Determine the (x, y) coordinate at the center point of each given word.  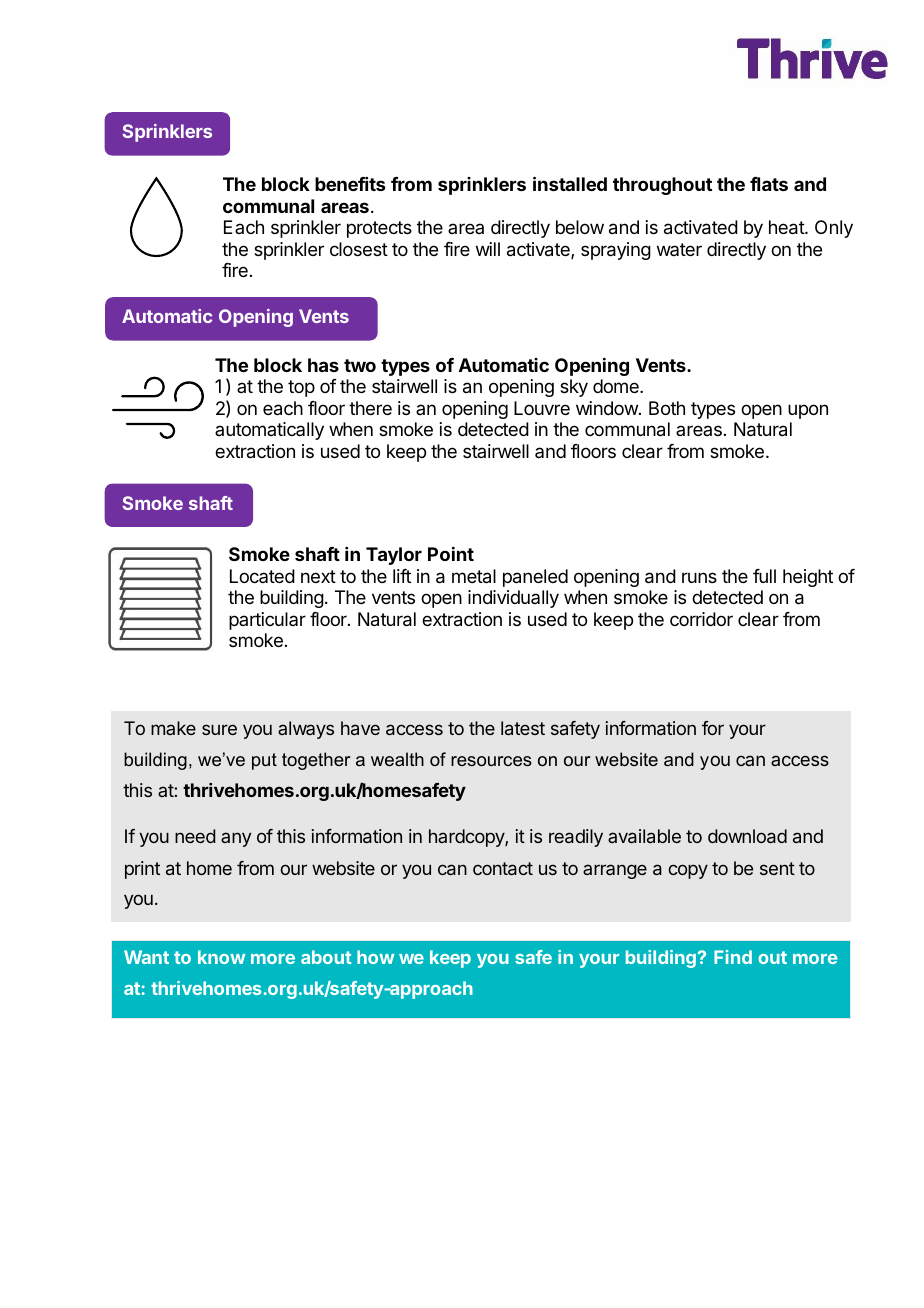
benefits (350, 184)
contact (503, 868)
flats (769, 184)
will (488, 249)
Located (262, 576)
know (221, 957)
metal (474, 576)
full (764, 576)
